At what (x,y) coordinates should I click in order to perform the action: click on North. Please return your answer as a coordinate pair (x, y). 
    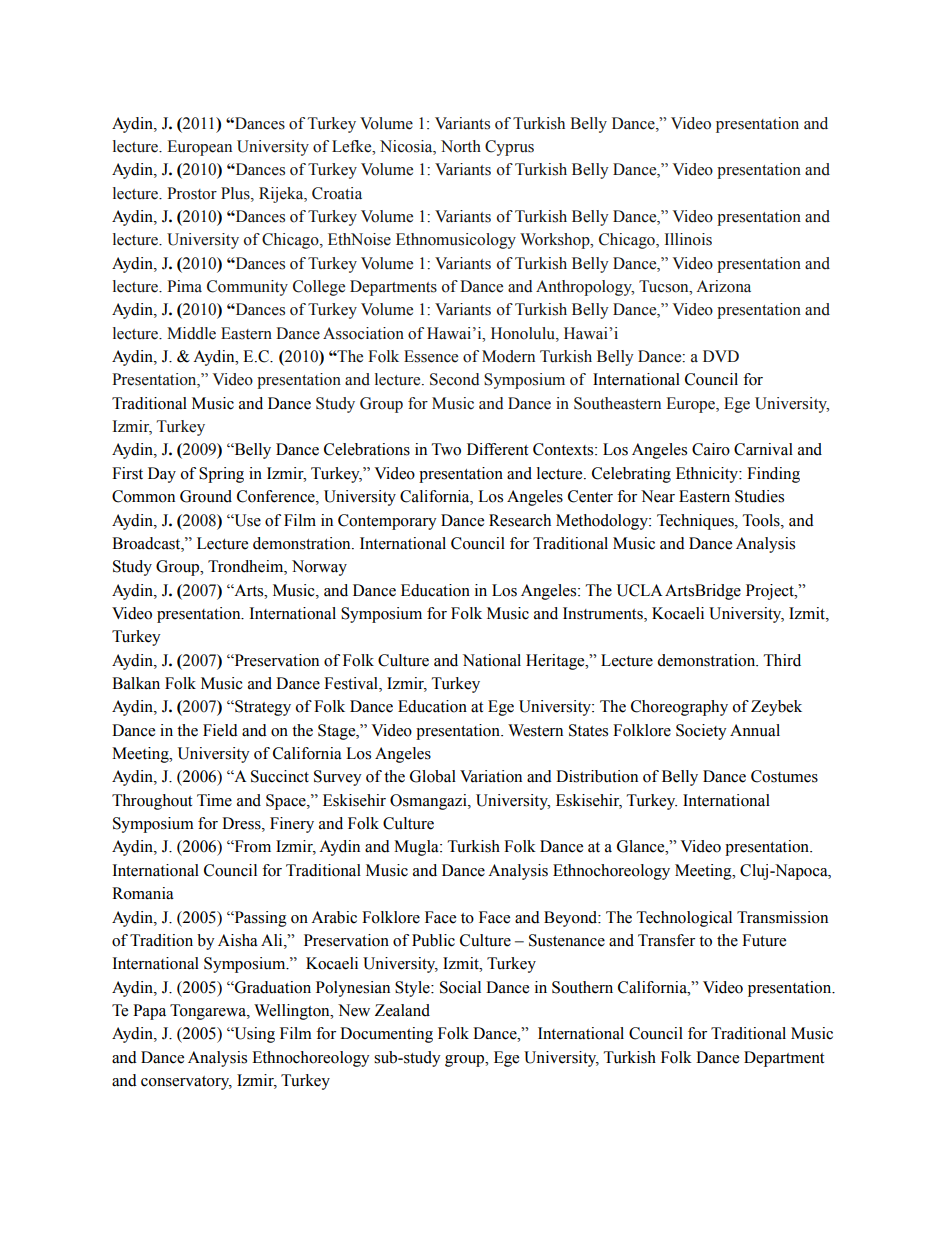
    Looking at the image, I should click on (461, 146).
